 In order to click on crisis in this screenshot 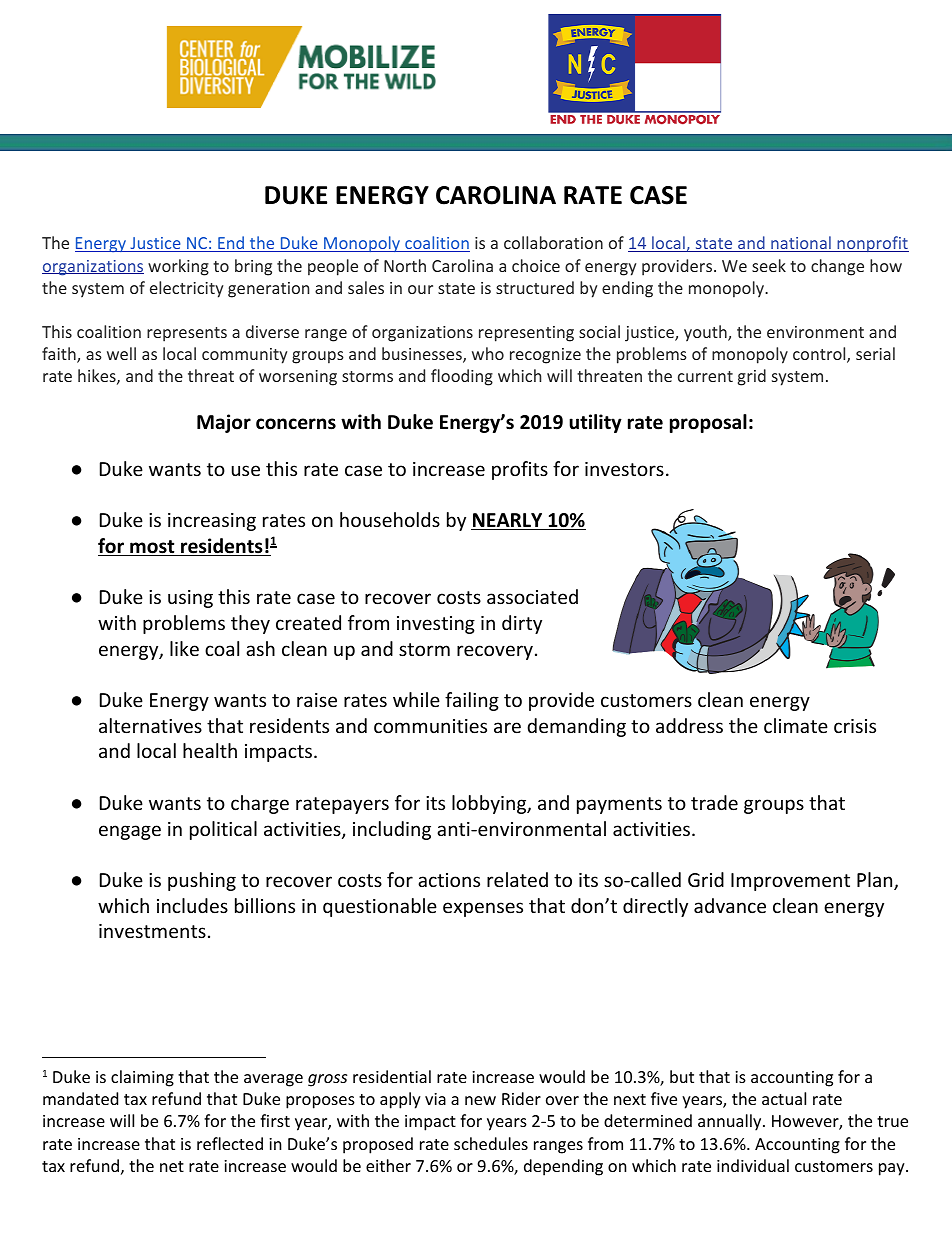, I will do `click(855, 726)`.
